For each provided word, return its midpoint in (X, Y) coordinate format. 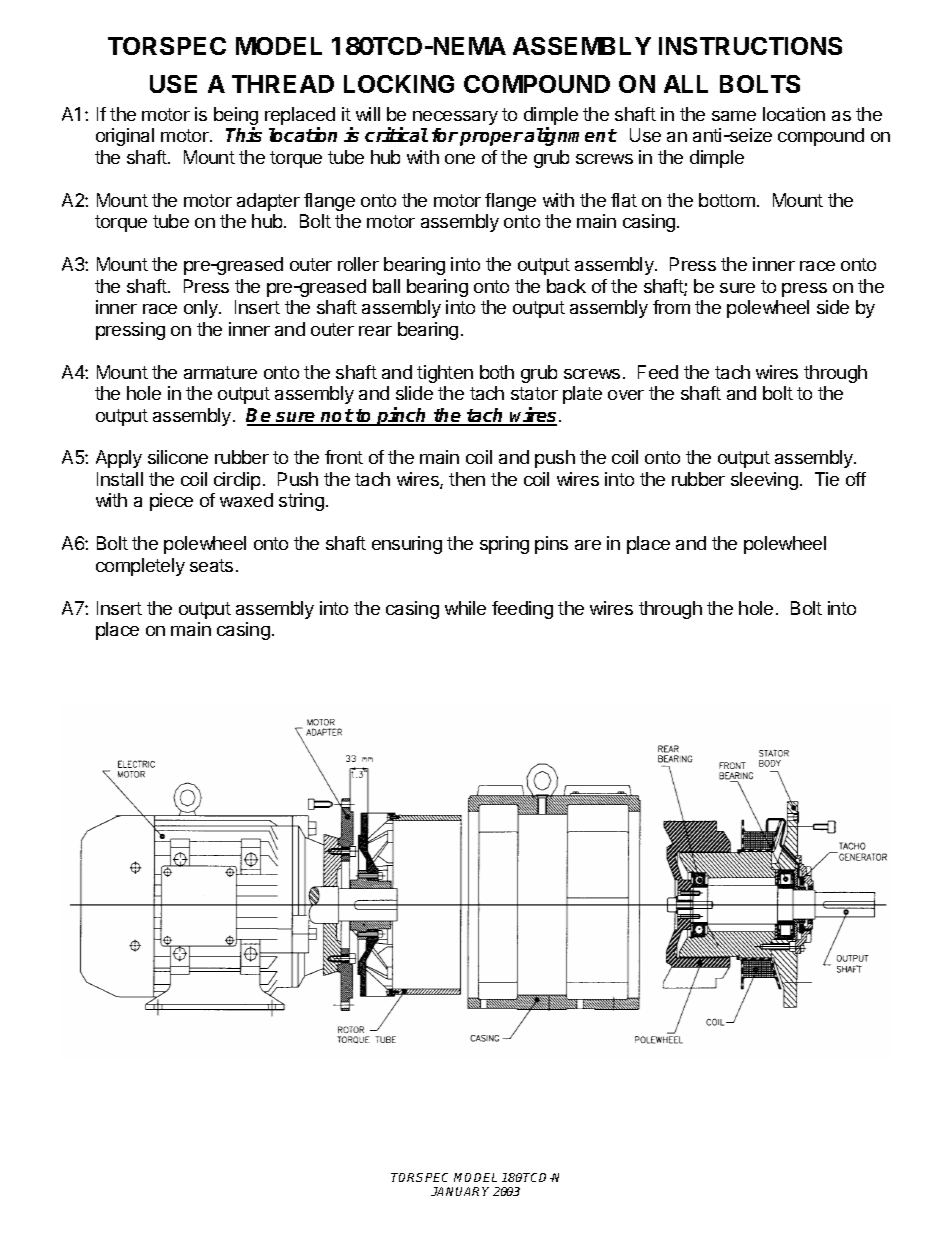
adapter (268, 202)
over (626, 395)
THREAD (283, 84)
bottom (727, 200)
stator (534, 393)
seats (211, 565)
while (465, 608)
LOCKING (399, 84)
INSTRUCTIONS (750, 46)
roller (358, 264)
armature (220, 372)
